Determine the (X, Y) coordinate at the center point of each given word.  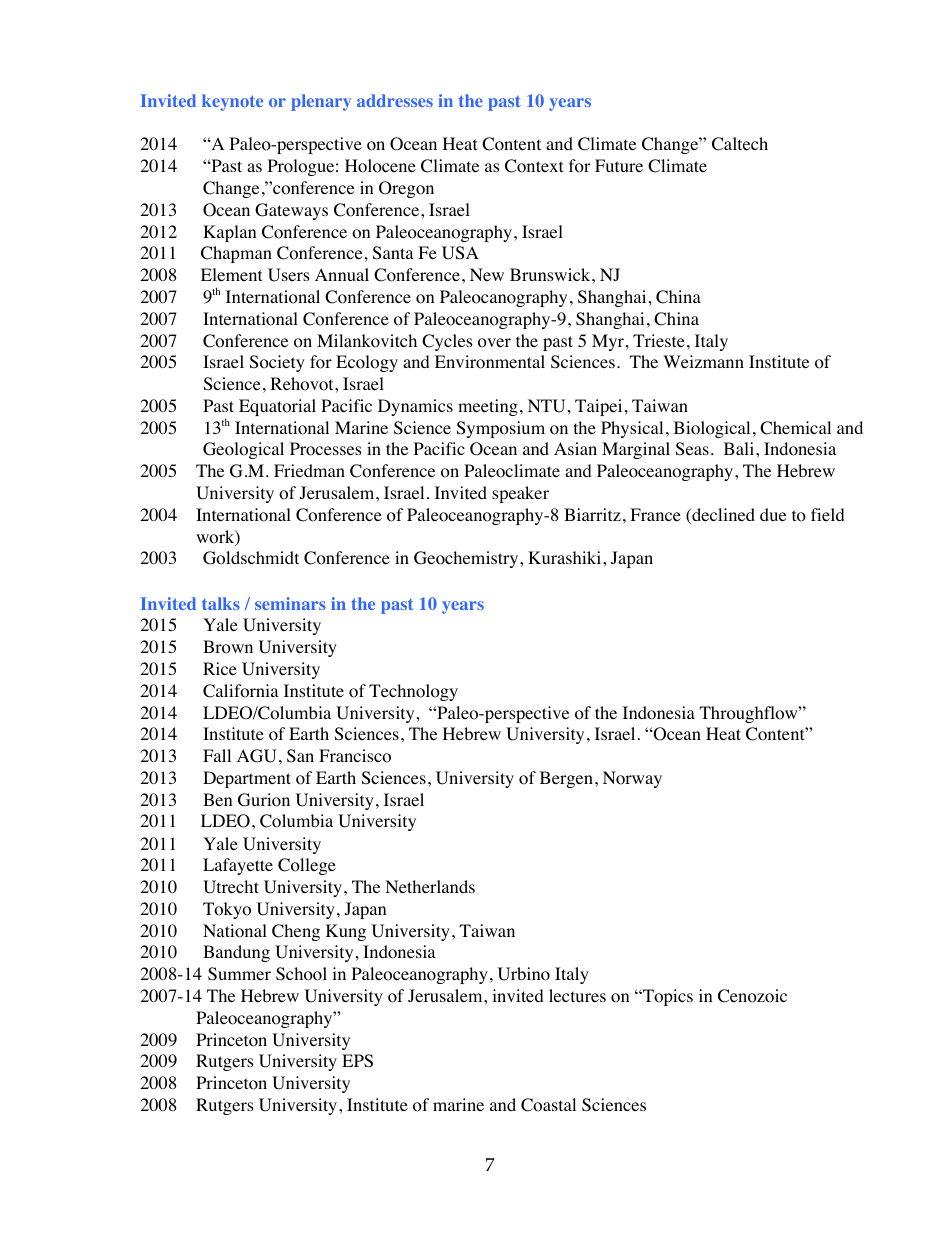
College (307, 866)
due (773, 514)
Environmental (490, 362)
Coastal (548, 1105)
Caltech (740, 144)
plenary (321, 102)
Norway (632, 779)
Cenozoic (752, 996)
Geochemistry (467, 559)
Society (277, 363)
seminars (290, 603)
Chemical (795, 428)
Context (534, 166)
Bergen (568, 779)
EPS (357, 1061)
